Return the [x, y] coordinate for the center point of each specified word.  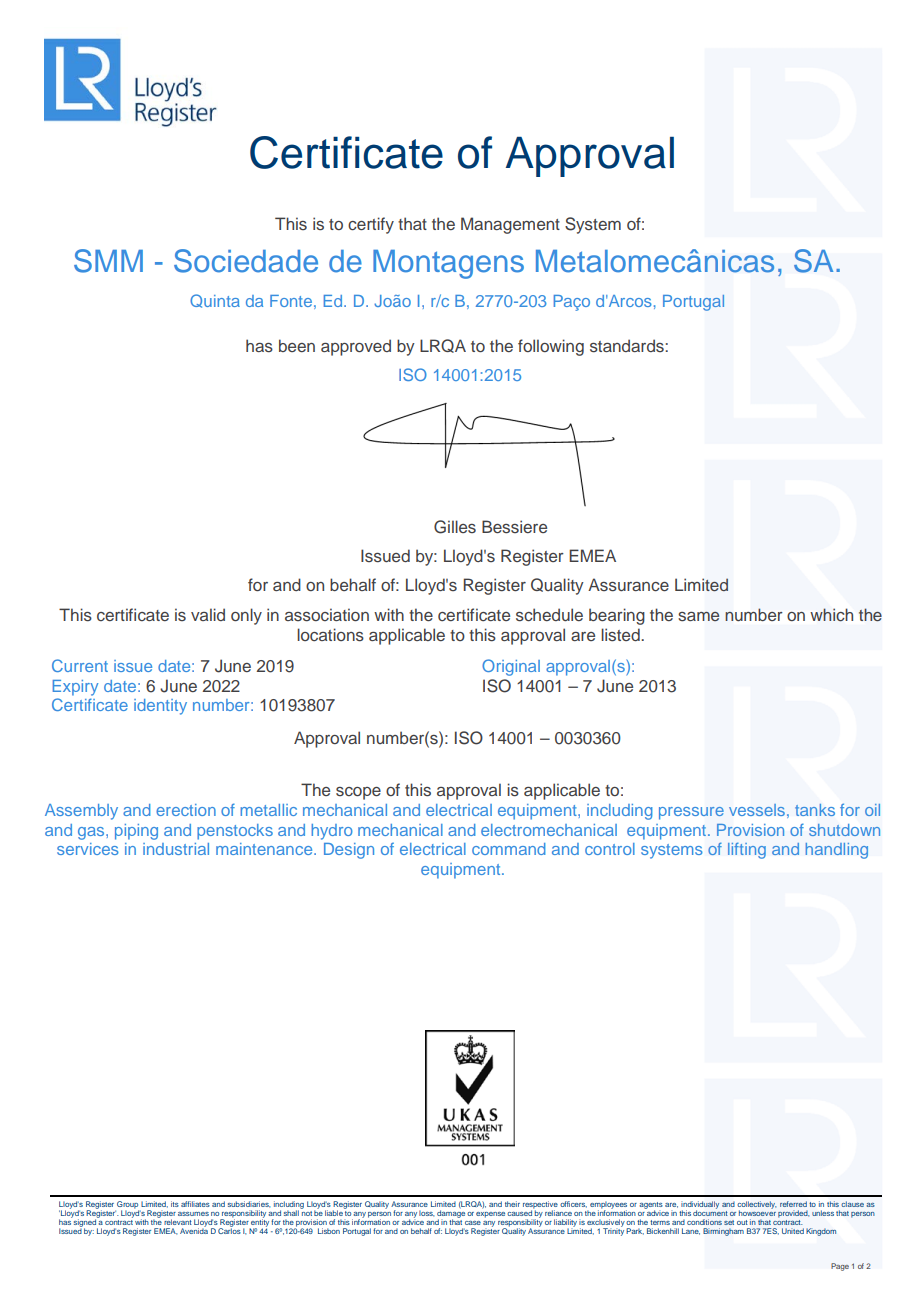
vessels [757, 810]
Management [510, 225]
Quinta [215, 301]
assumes [193, 1214]
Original [511, 667]
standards [628, 345]
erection [186, 810]
